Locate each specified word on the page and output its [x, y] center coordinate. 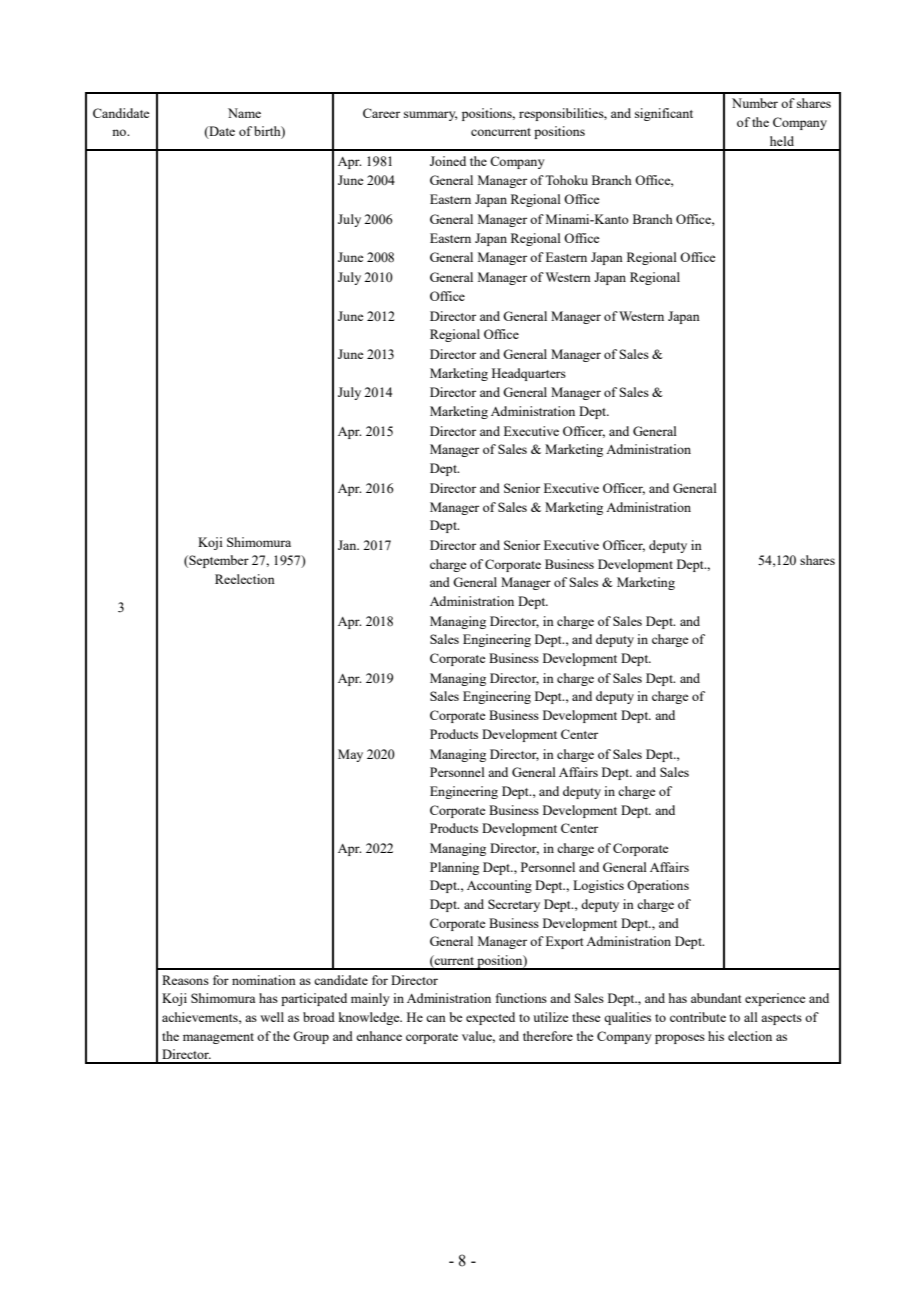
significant [664, 114]
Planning [454, 868]
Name [244, 113]
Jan [348, 545]
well [272, 1017]
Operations [658, 886]
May [350, 755]
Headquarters [529, 374]
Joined [448, 161]
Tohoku [566, 180]
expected [490, 1018]
